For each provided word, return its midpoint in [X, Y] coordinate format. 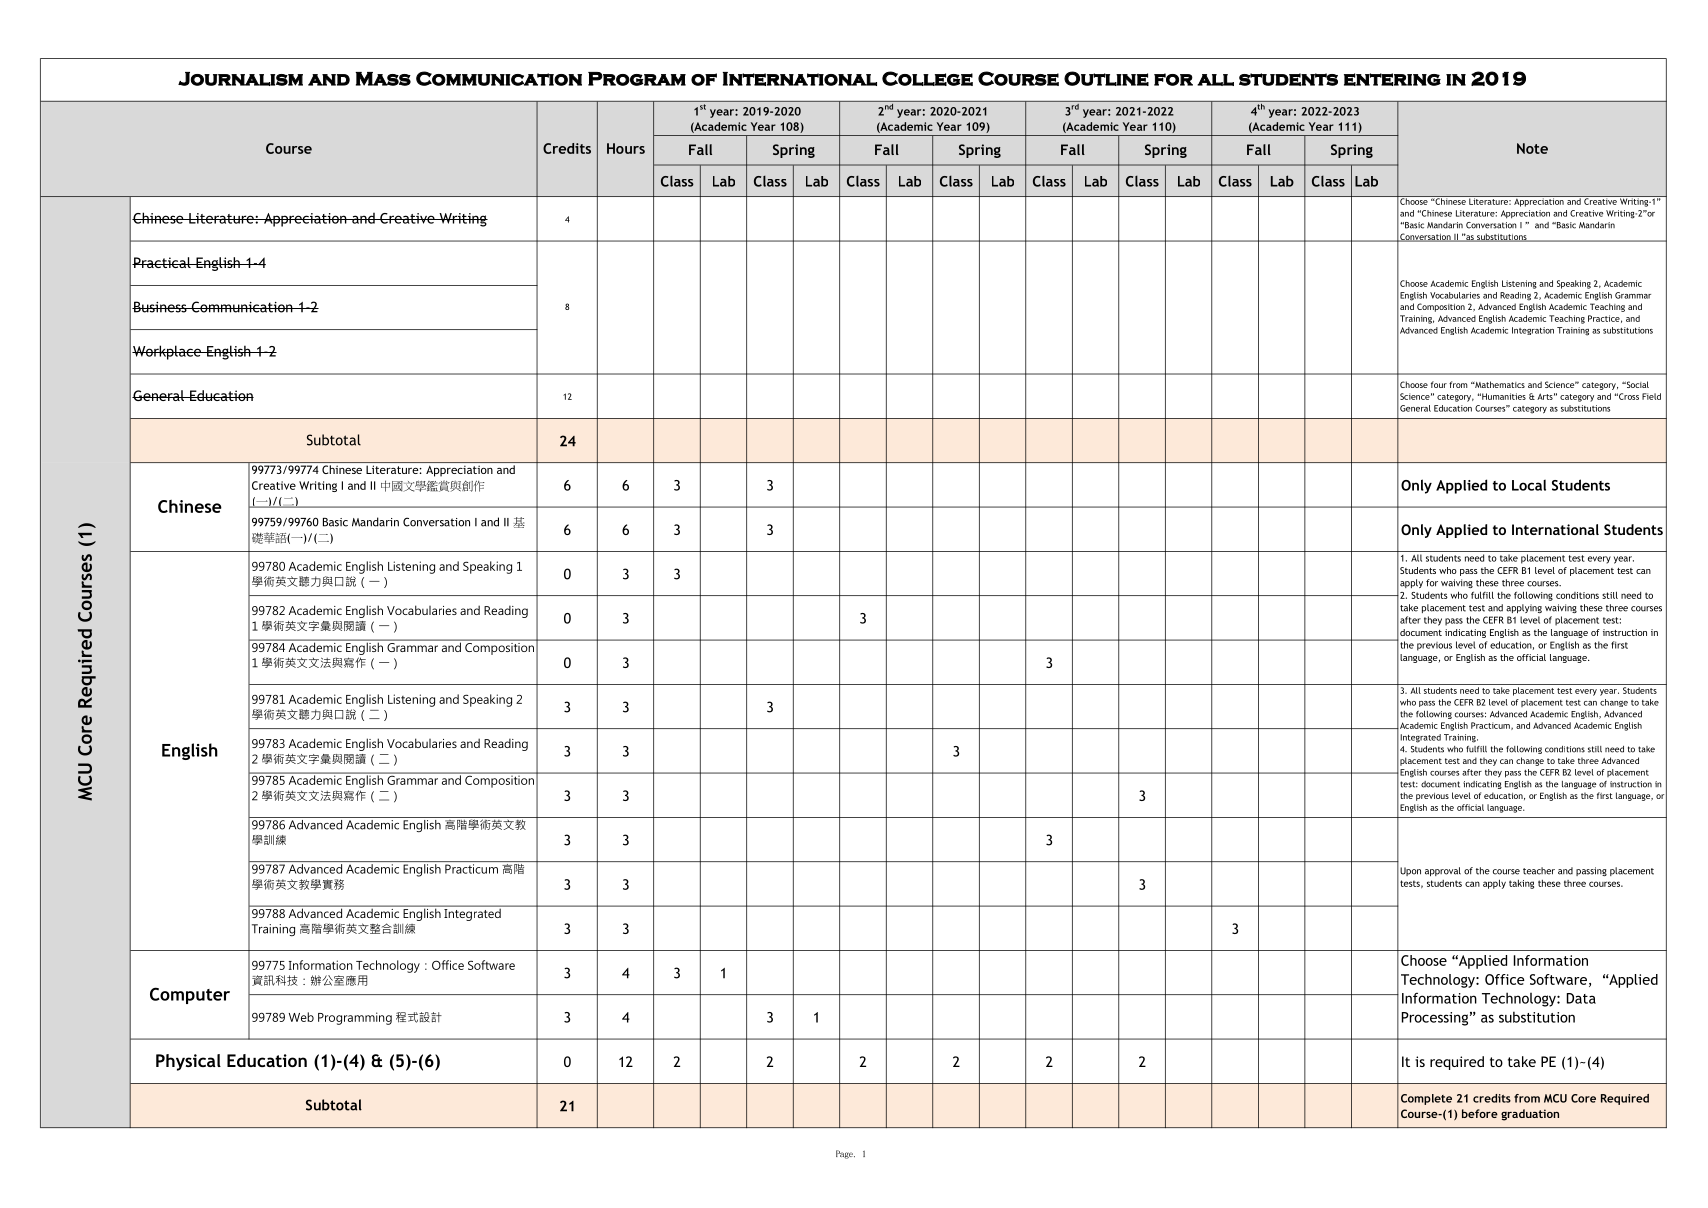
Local [1529, 485]
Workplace [167, 352]
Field [1651, 396]
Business [160, 307]
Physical [188, 1062]
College [927, 78]
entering [1392, 79]
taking [1521, 884]
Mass [383, 79]
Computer [190, 995]
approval [1443, 871]
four [1439, 384]
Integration [1533, 331]
